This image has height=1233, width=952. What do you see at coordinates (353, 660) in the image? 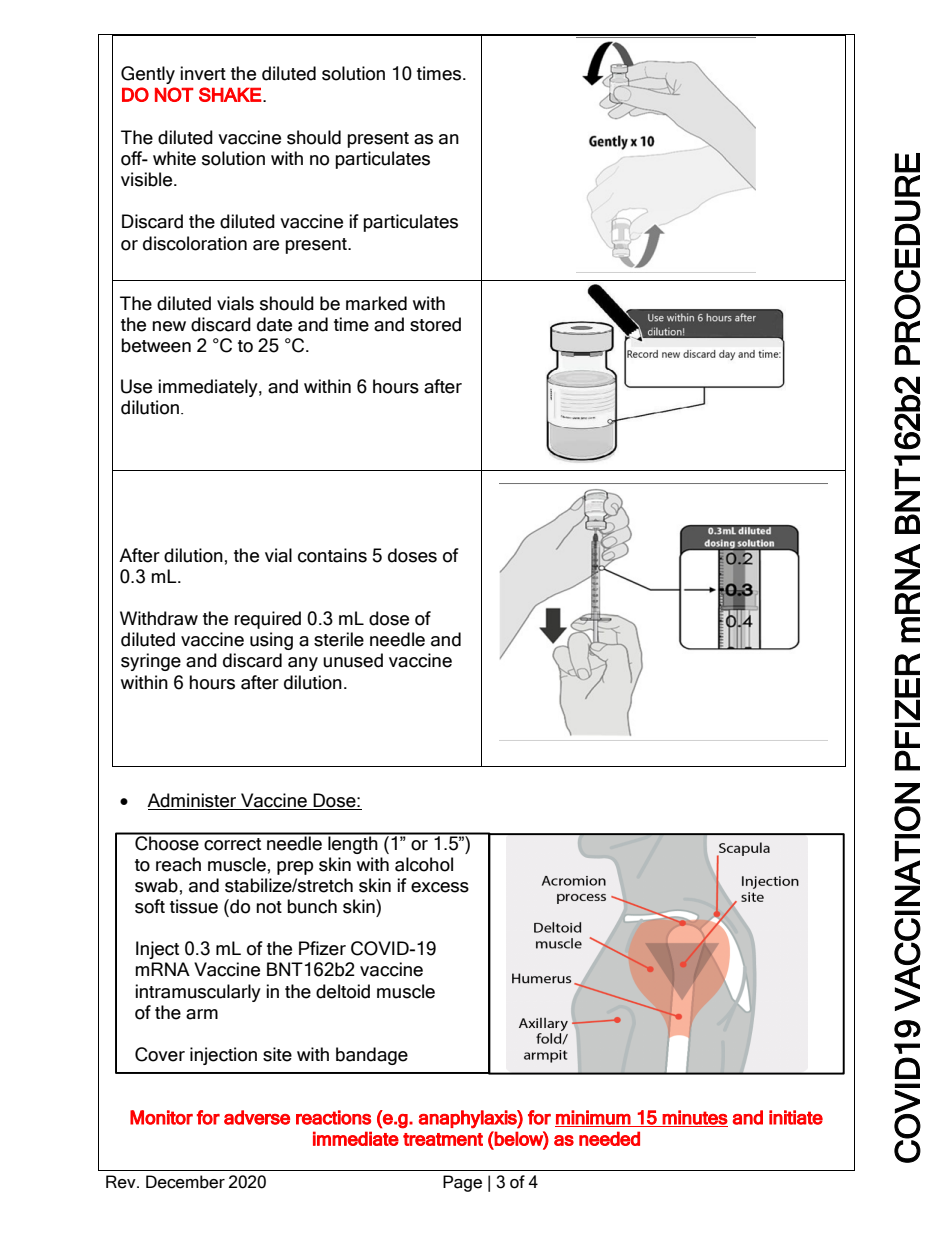
I see `unused` at bounding box center [353, 660].
